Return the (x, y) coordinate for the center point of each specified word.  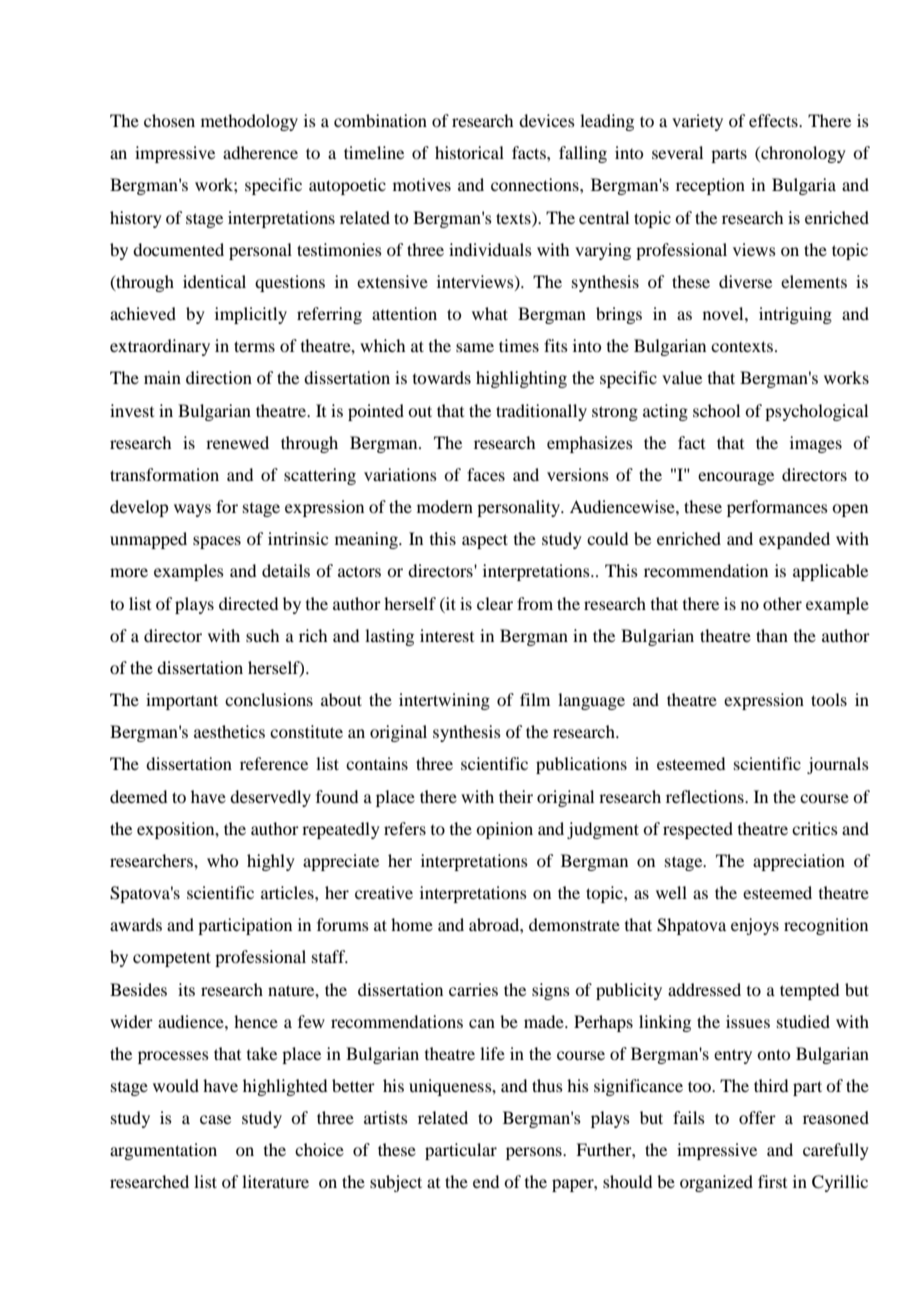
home (412, 924)
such (262, 635)
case (215, 1119)
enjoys (755, 926)
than (772, 635)
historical (469, 152)
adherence (260, 152)
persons (535, 1153)
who (222, 860)
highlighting (521, 379)
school (716, 410)
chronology (802, 154)
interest (447, 635)
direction (219, 377)
